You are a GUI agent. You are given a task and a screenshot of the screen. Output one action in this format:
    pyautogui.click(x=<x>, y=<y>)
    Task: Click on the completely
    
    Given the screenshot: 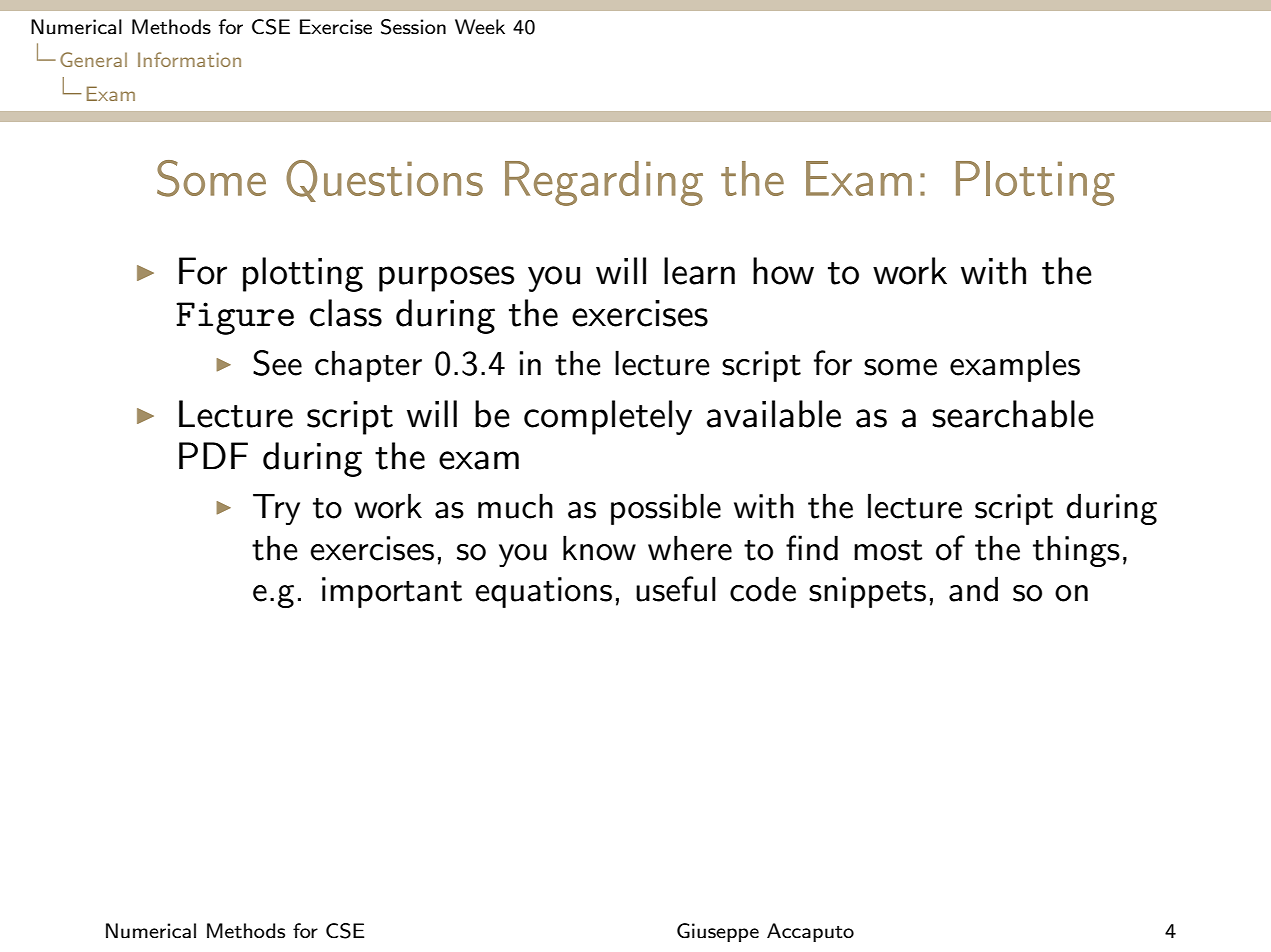 What is the action you would take?
    pyautogui.click(x=608, y=417)
